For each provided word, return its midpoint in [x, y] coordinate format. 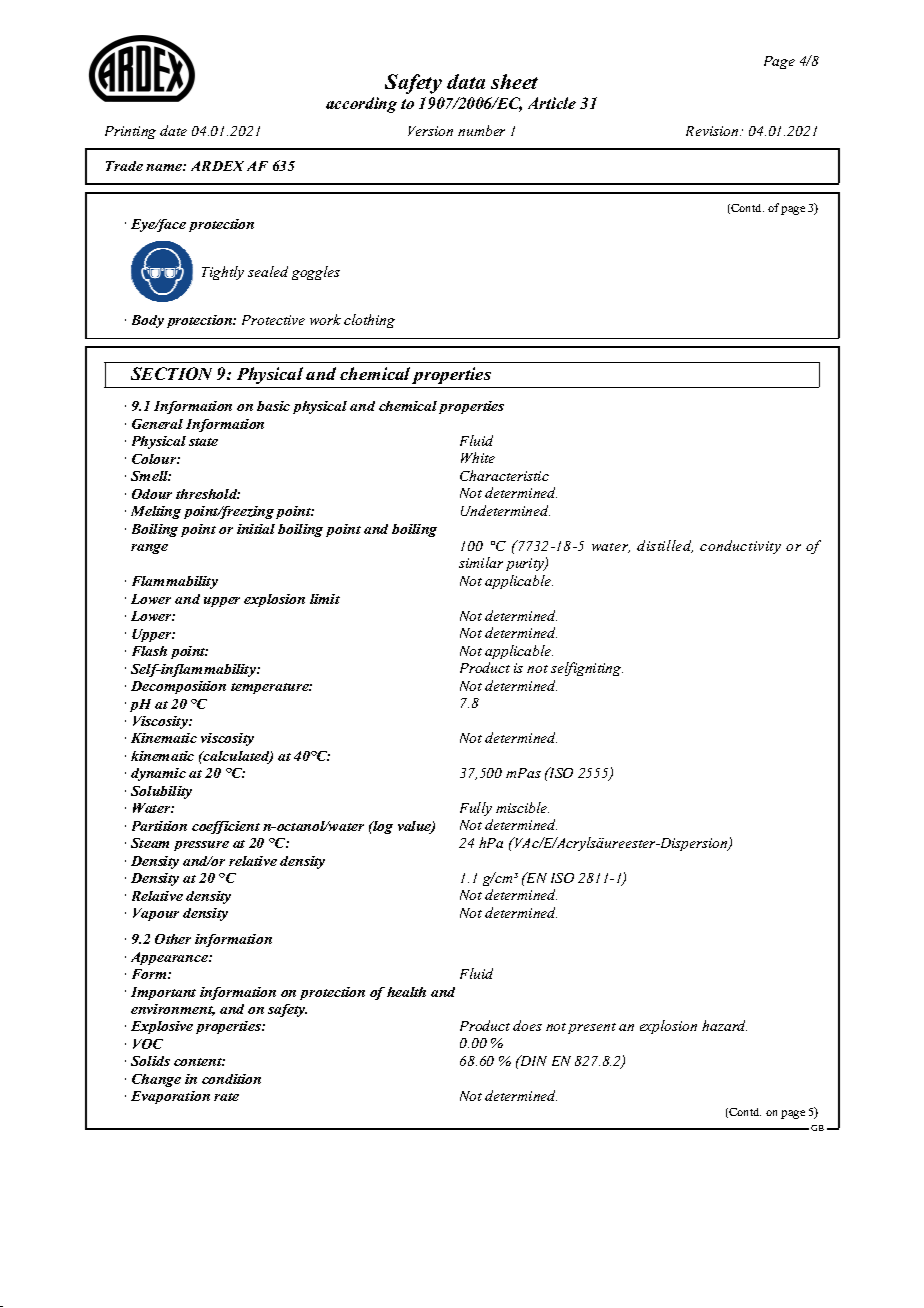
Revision [713, 131]
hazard [724, 1025]
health [406, 992]
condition [231, 1079]
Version [430, 131]
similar [481, 562]
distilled [665, 546]
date [173, 130]
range [149, 549]
